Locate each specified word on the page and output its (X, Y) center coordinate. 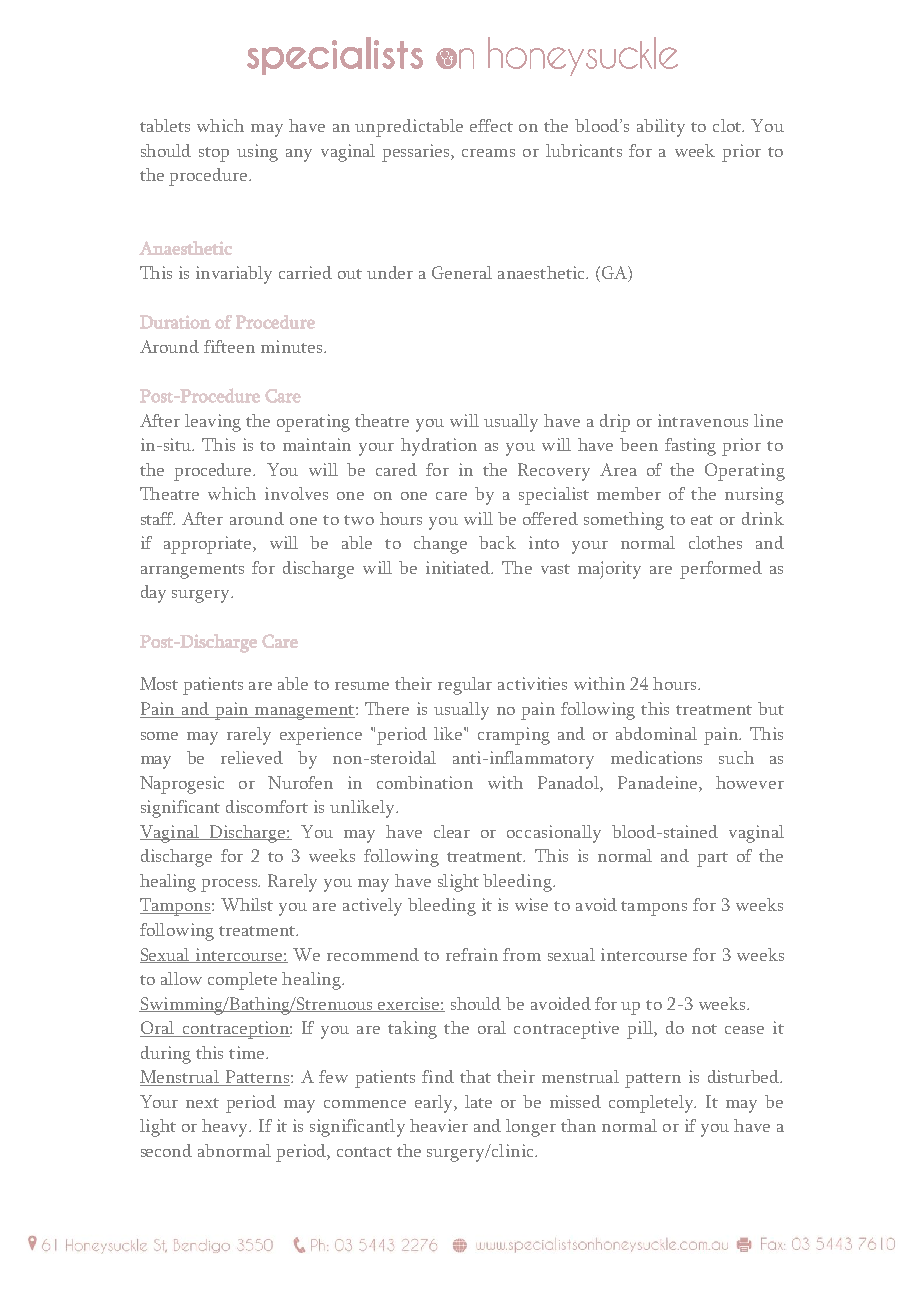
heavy (226, 1128)
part (712, 859)
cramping (514, 736)
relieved (252, 757)
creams (488, 153)
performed (721, 570)
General (462, 272)
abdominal (656, 733)
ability (661, 128)
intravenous (703, 420)
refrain (472, 954)
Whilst (247, 904)
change (440, 545)
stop (214, 154)
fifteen (229, 346)
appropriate (209, 545)
